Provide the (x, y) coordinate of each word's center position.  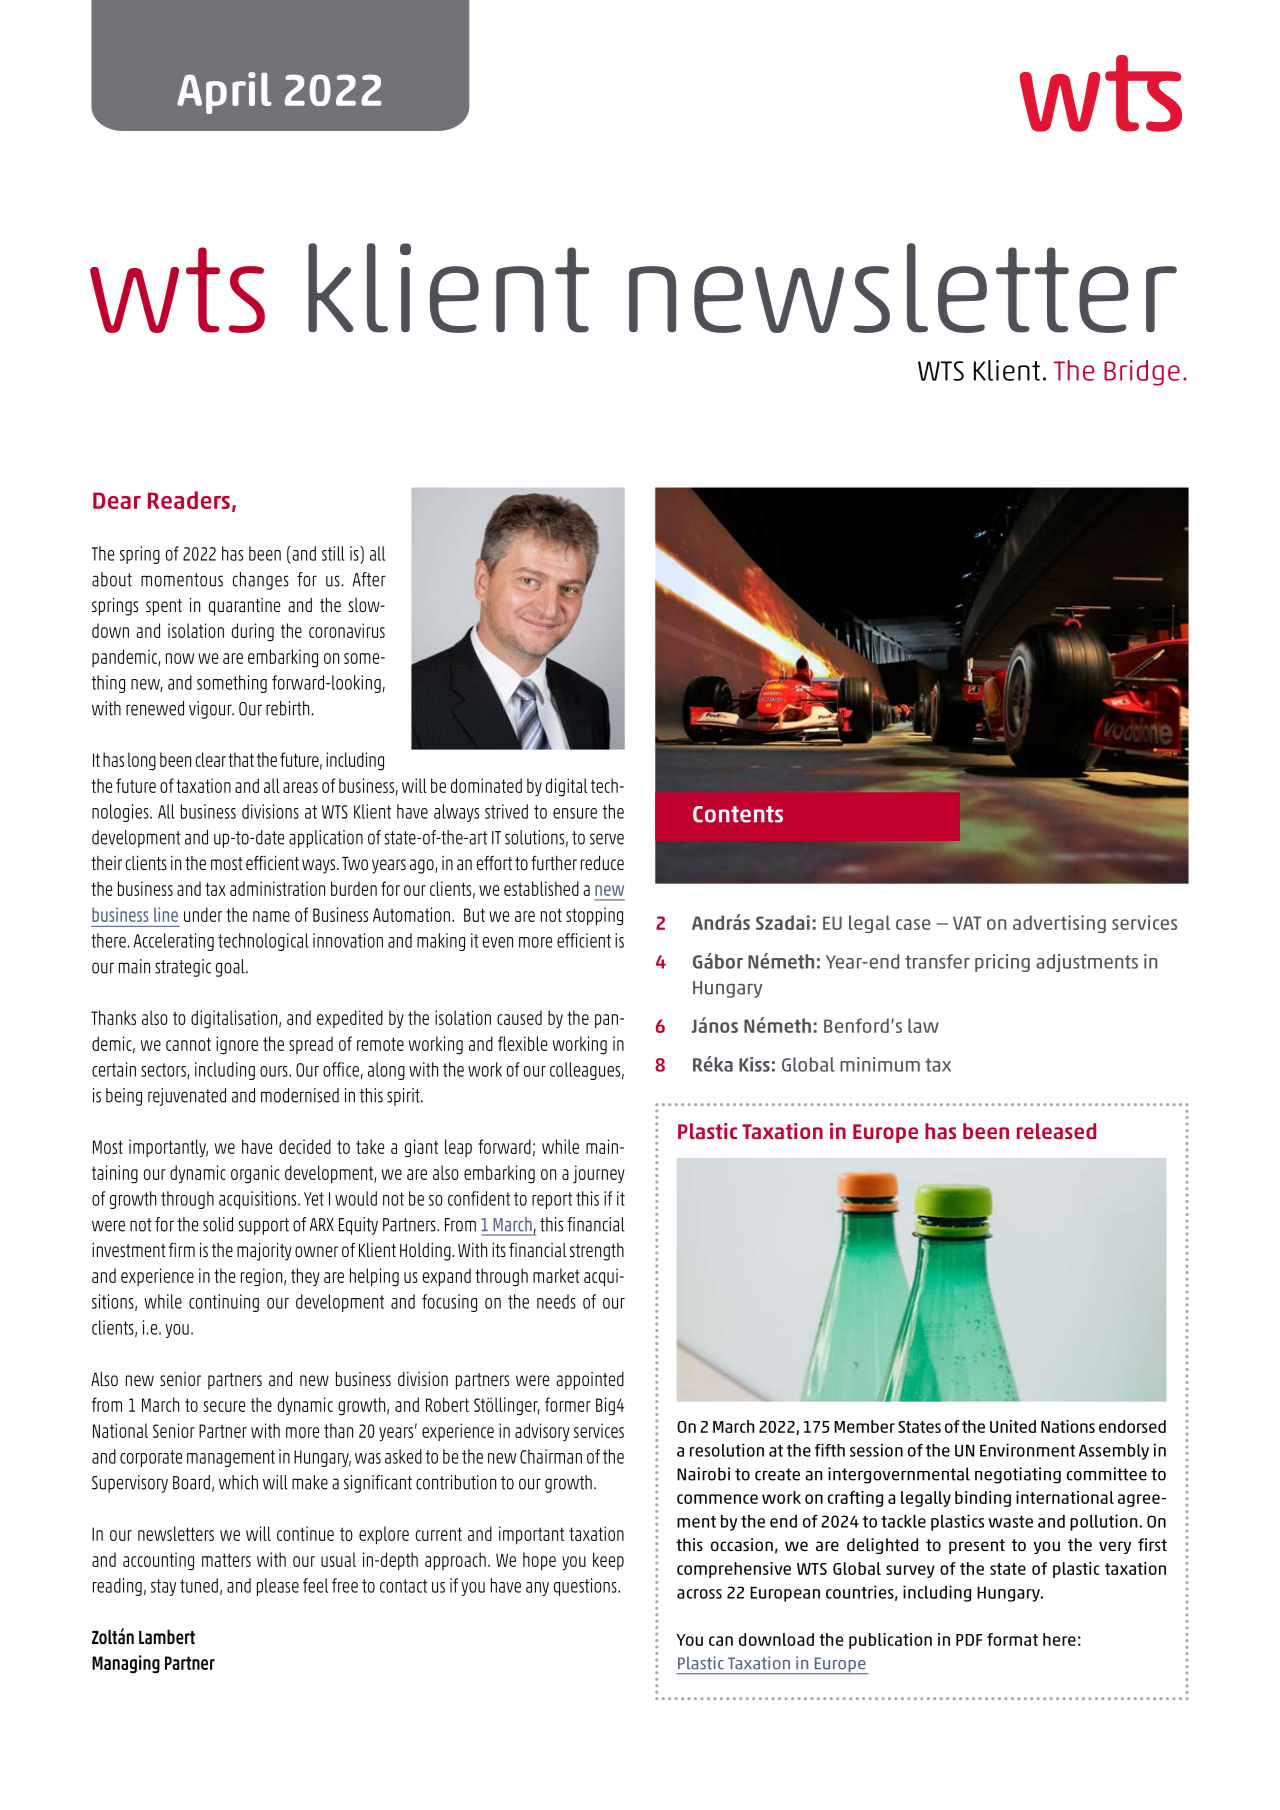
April (224, 93)
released (1056, 1131)
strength (597, 1252)
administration (277, 888)
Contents (738, 814)
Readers (189, 500)
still (333, 553)
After (369, 579)
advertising (1059, 924)
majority (264, 1251)
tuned (199, 1585)
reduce (602, 862)
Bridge (1142, 373)
